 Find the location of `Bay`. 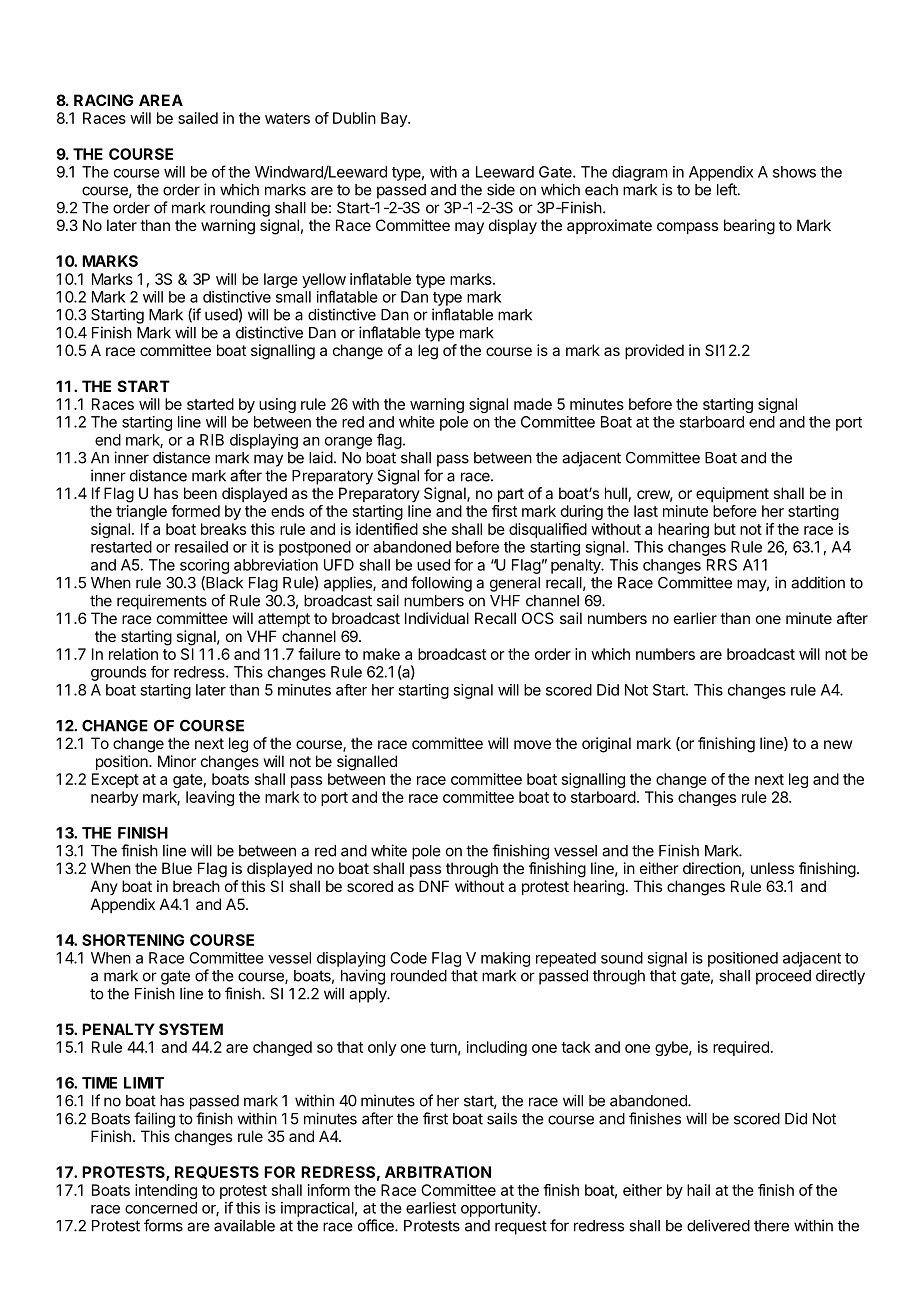

Bay is located at coordinates (395, 119).
